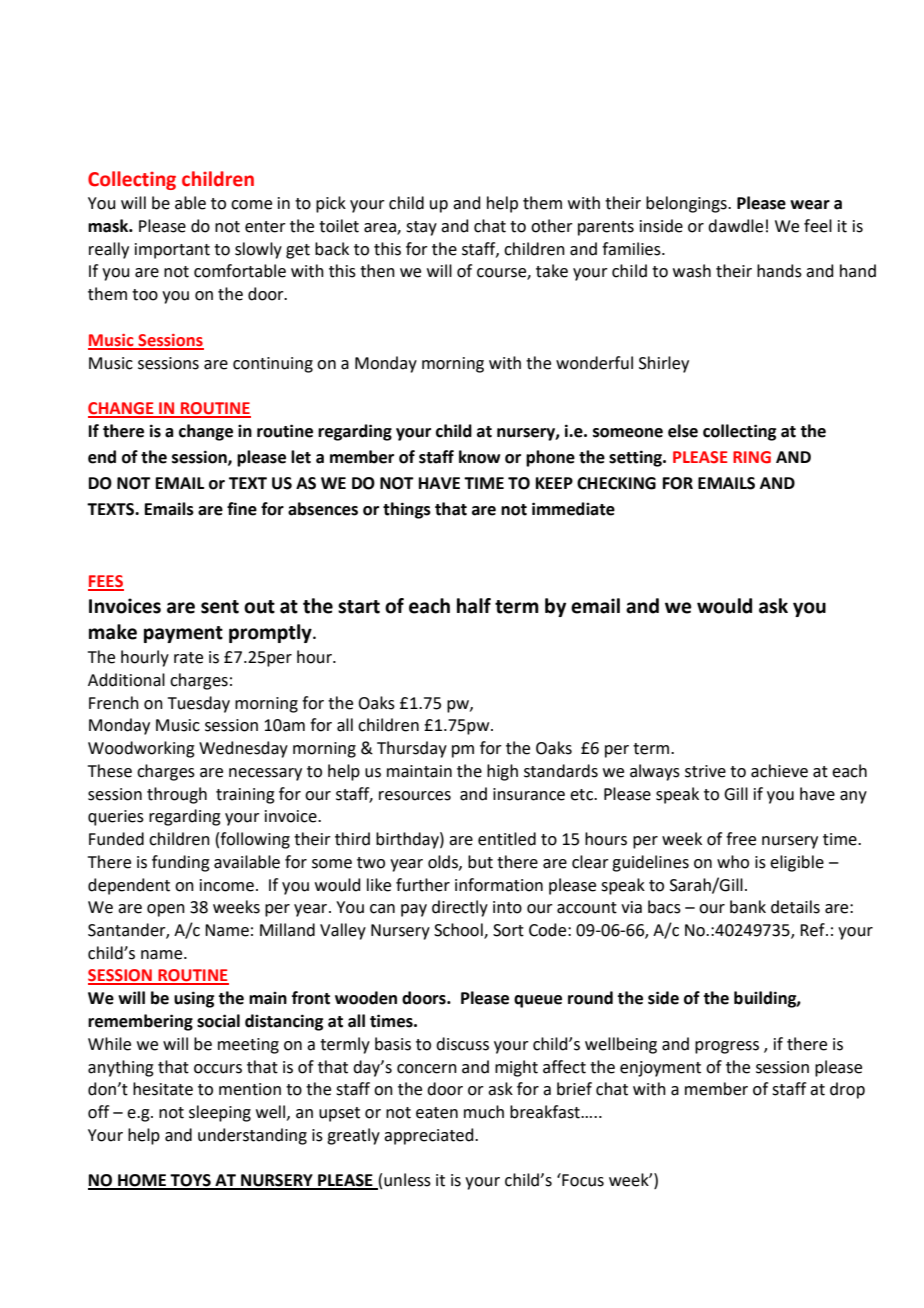 This screenshot has height=1308, width=924. I want to click on dawdle, so click(735, 226).
